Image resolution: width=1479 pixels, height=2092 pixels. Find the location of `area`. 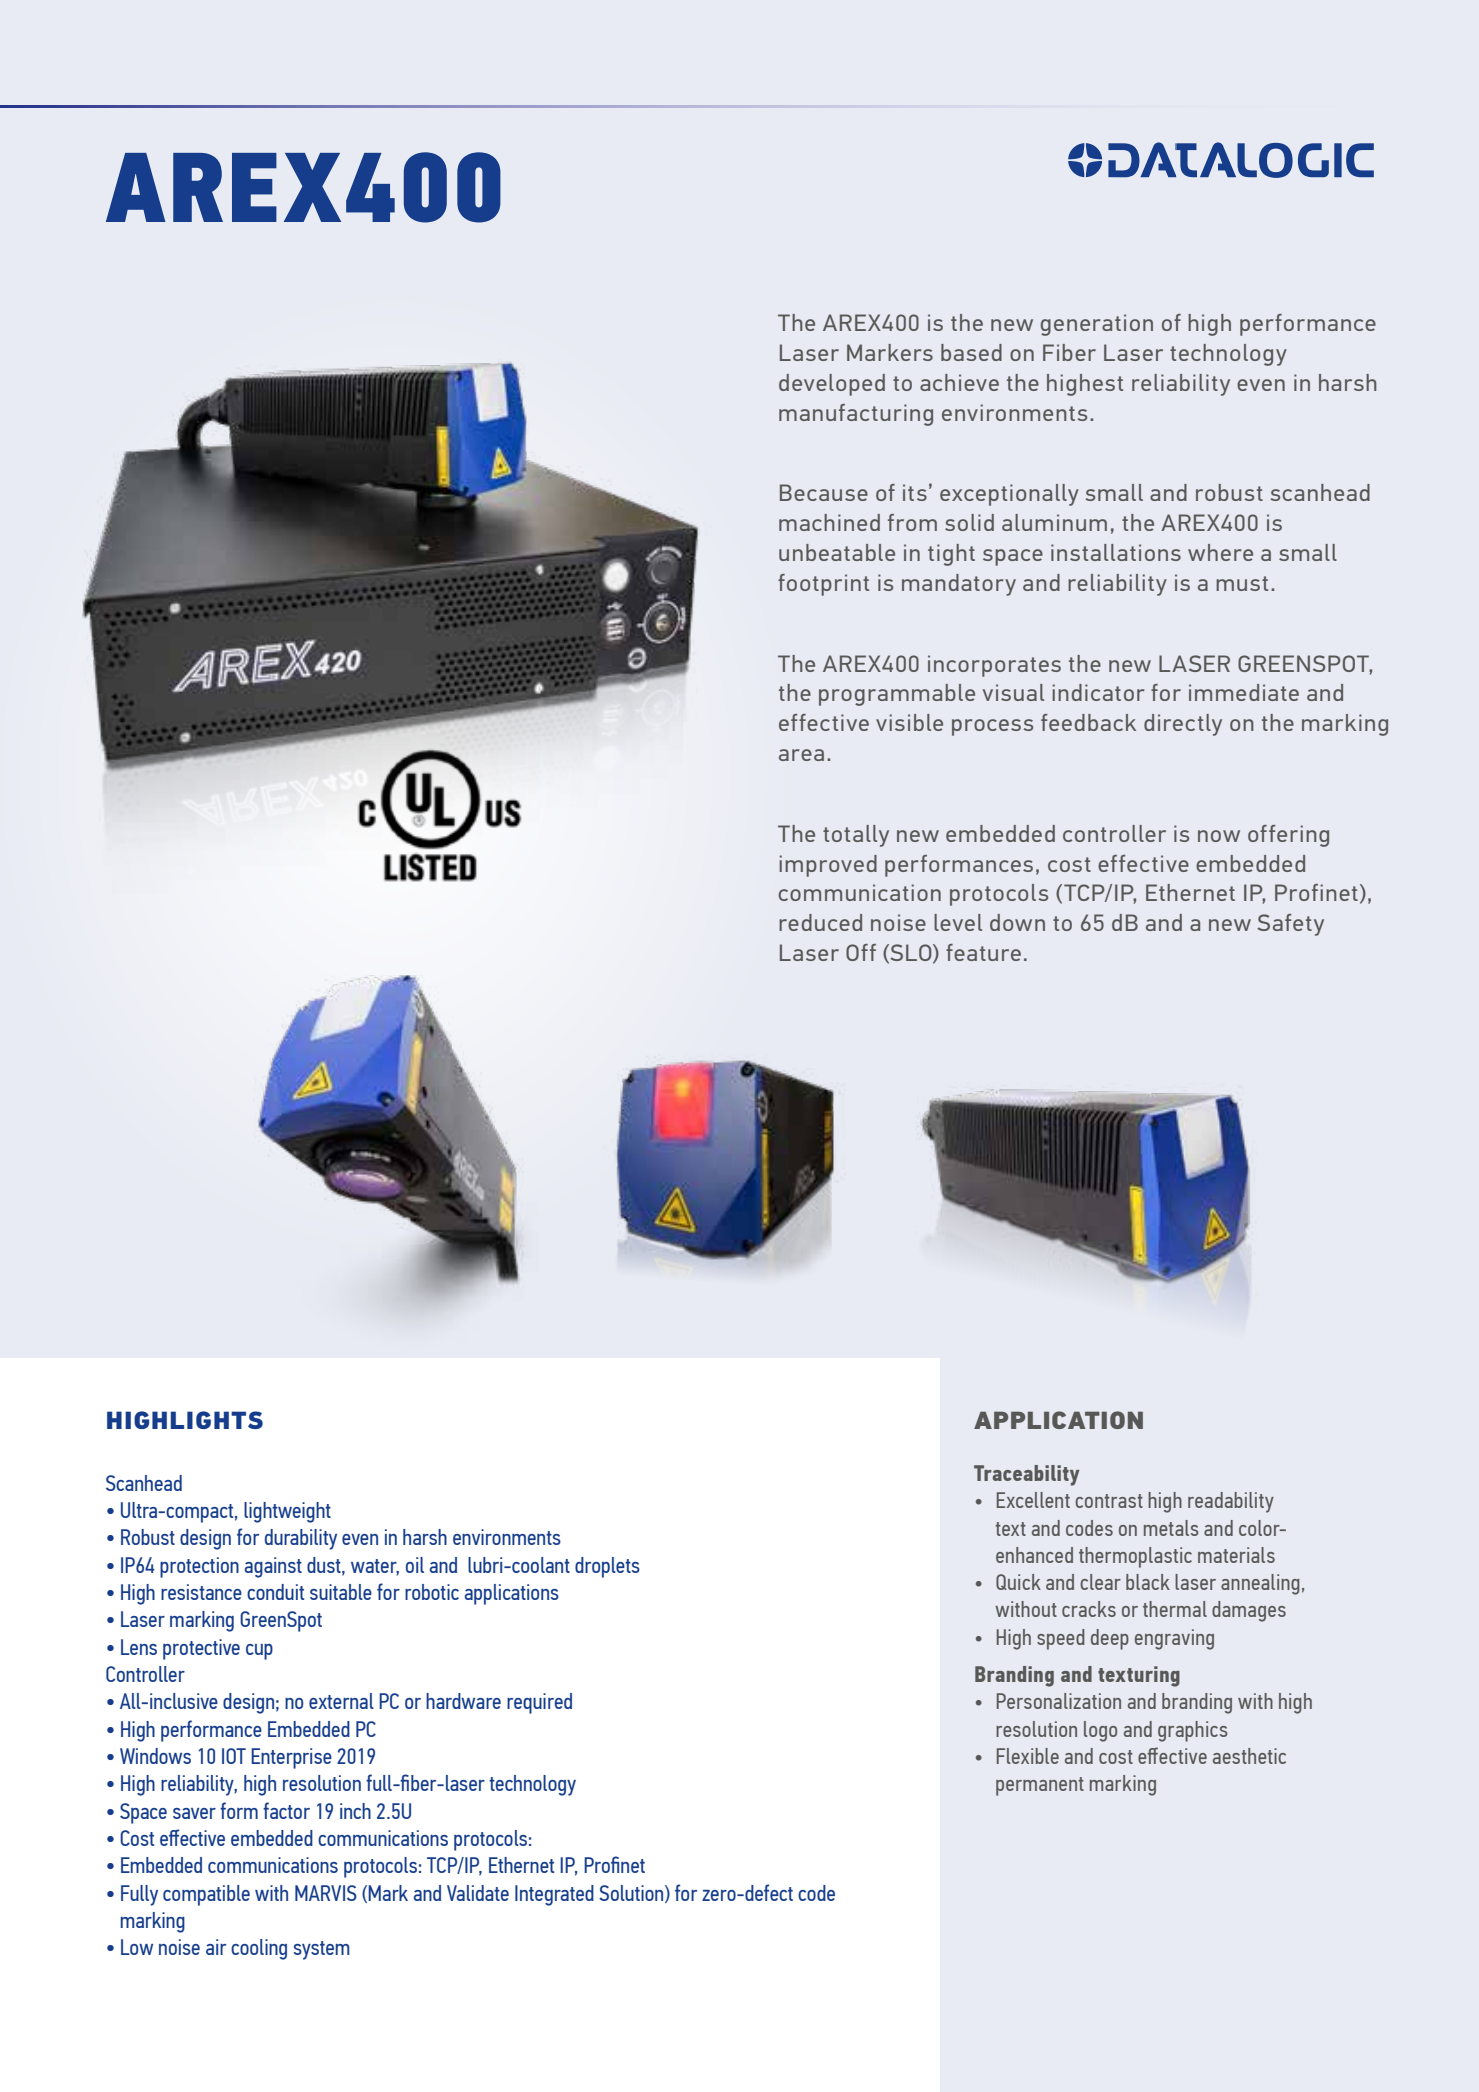

area is located at coordinates (801, 755).
